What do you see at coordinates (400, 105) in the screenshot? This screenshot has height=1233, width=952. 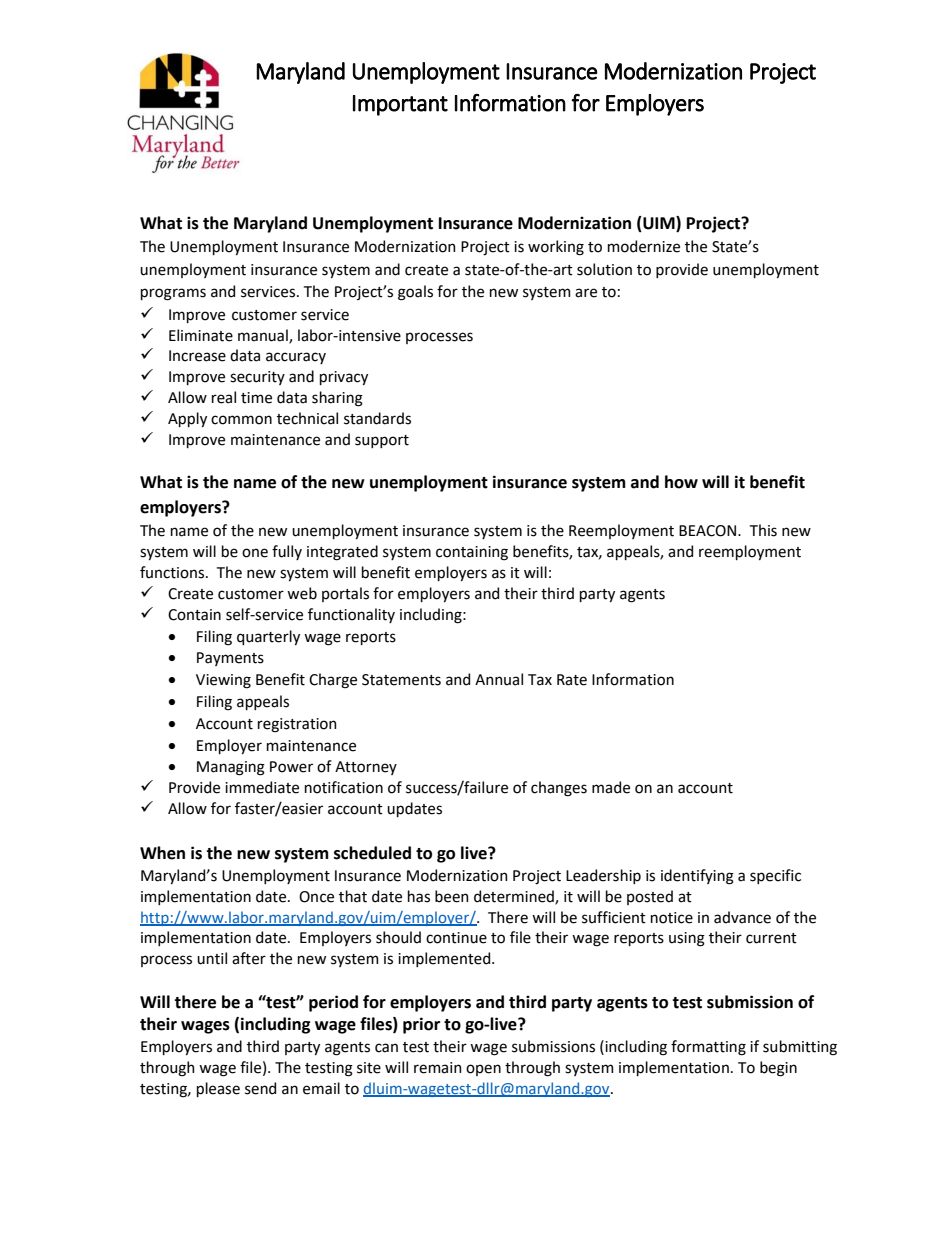 I see `Important` at bounding box center [400, 105].
